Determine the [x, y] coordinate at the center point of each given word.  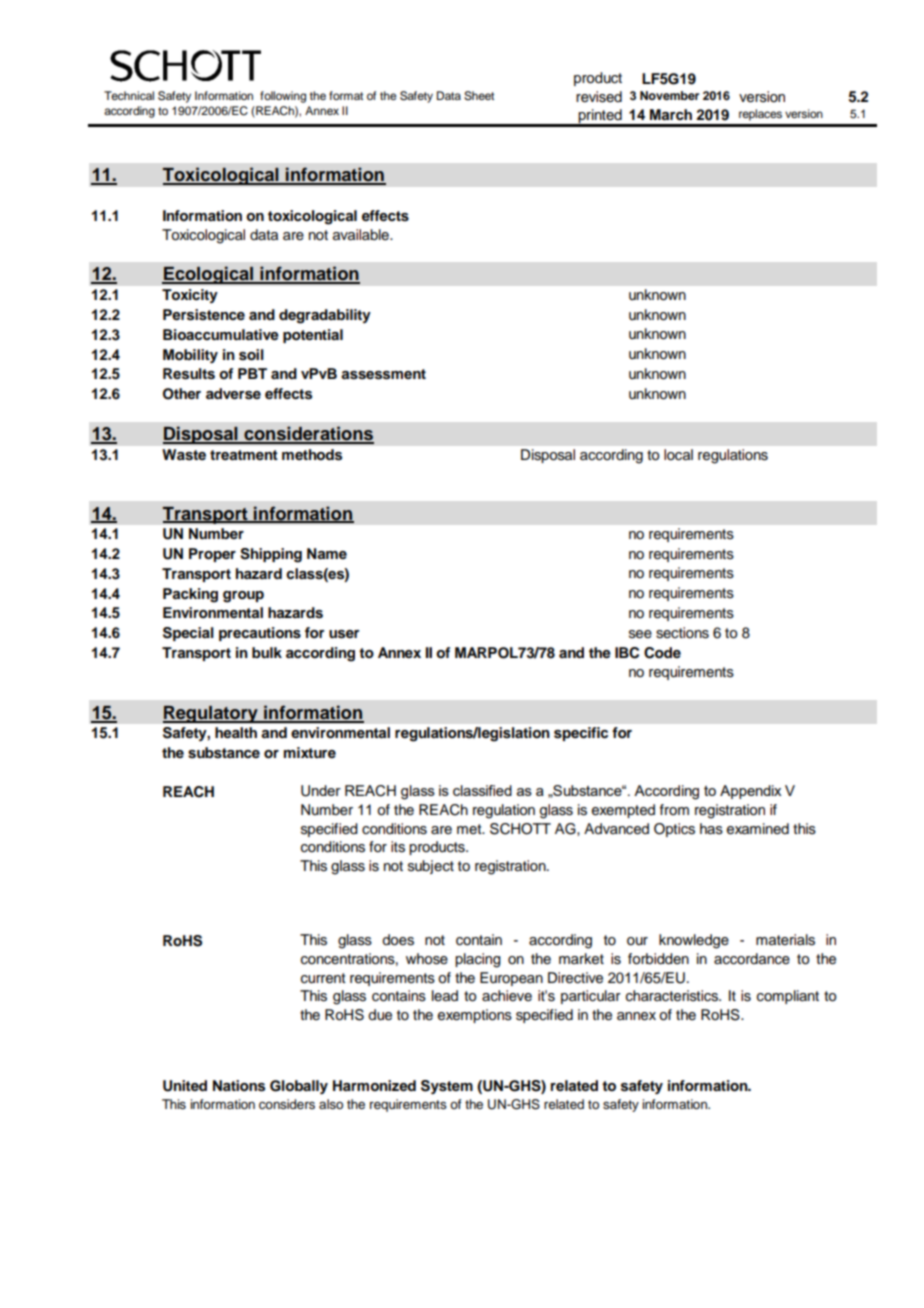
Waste [184, 455]
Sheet [479, 96]
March [671, 114]
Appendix [750, 792]
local [678, 454]
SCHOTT [520, 829]
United [185, 1086]
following [283, 97]
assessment [383, 374]
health [236, 732]
